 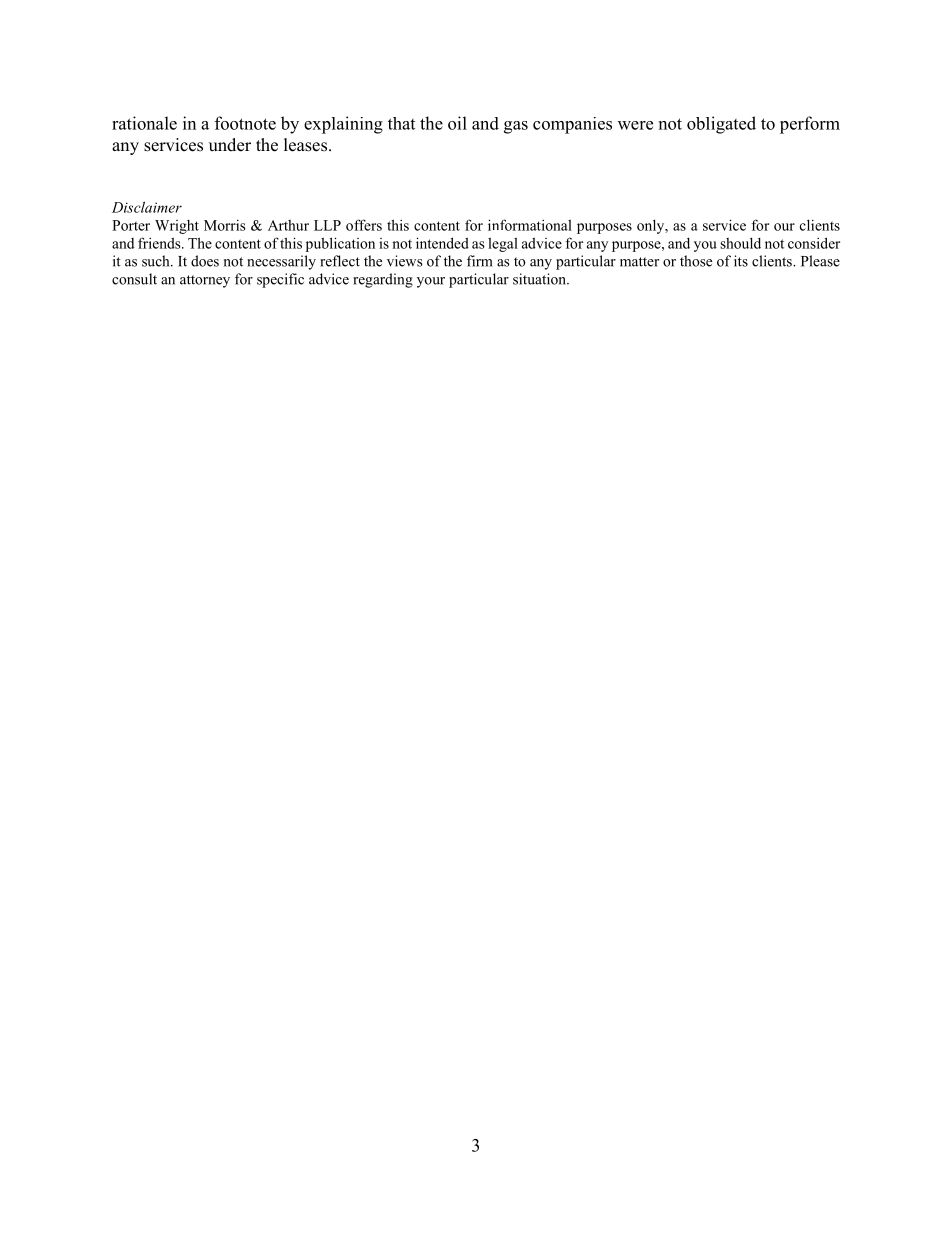 I want to click on obligated, so click(x=721, y=125).
